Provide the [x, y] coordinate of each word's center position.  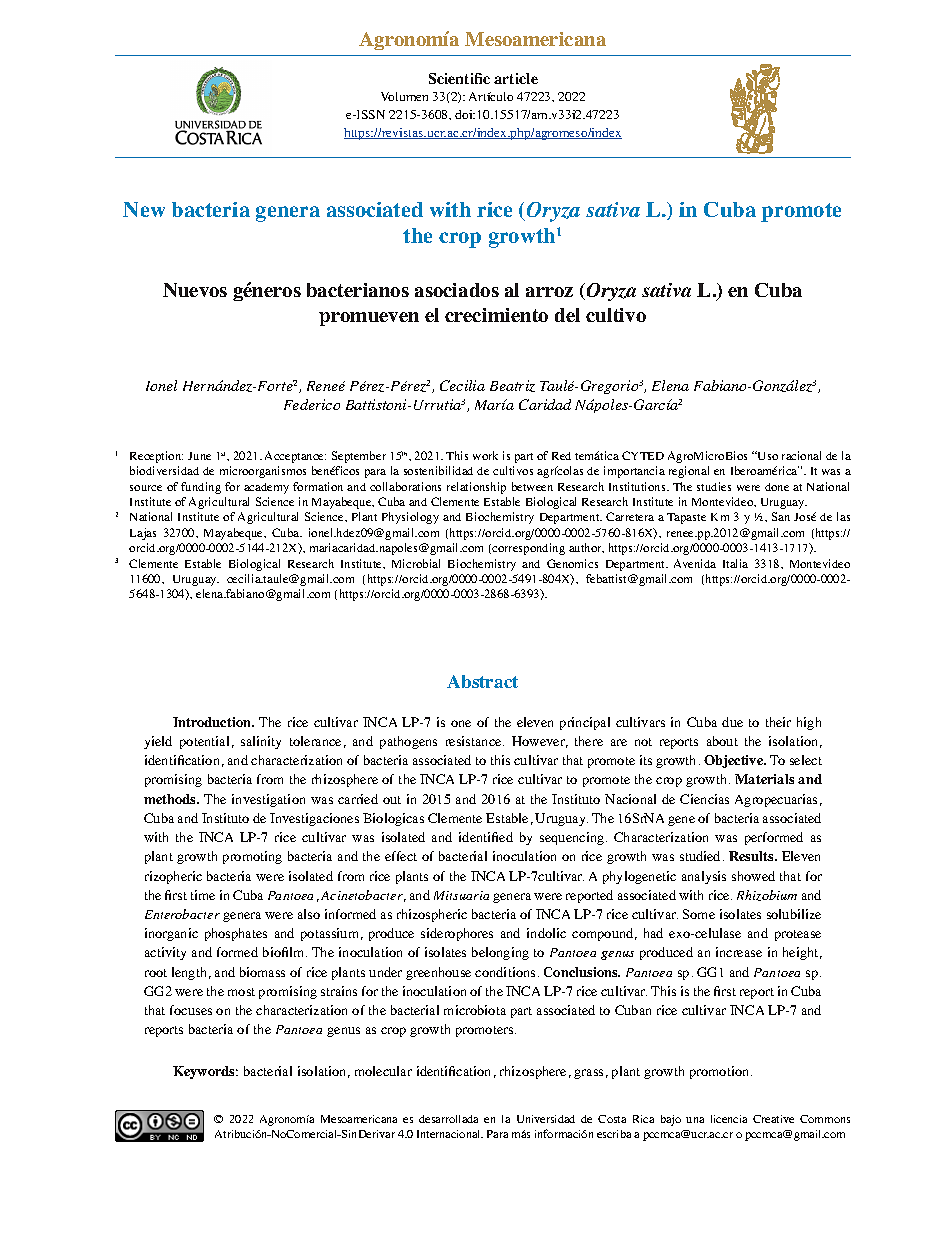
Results [752, 856]
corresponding [527, 549]
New [144, 209]
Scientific [459, 78]
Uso [767, 455]
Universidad [546, 1119]
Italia [735, 563]
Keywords [205, 1072]
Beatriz [512, 386]
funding [201, 488]
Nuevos [195, 290]
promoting [252, 857]
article [516, 78]
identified [486, 837]
